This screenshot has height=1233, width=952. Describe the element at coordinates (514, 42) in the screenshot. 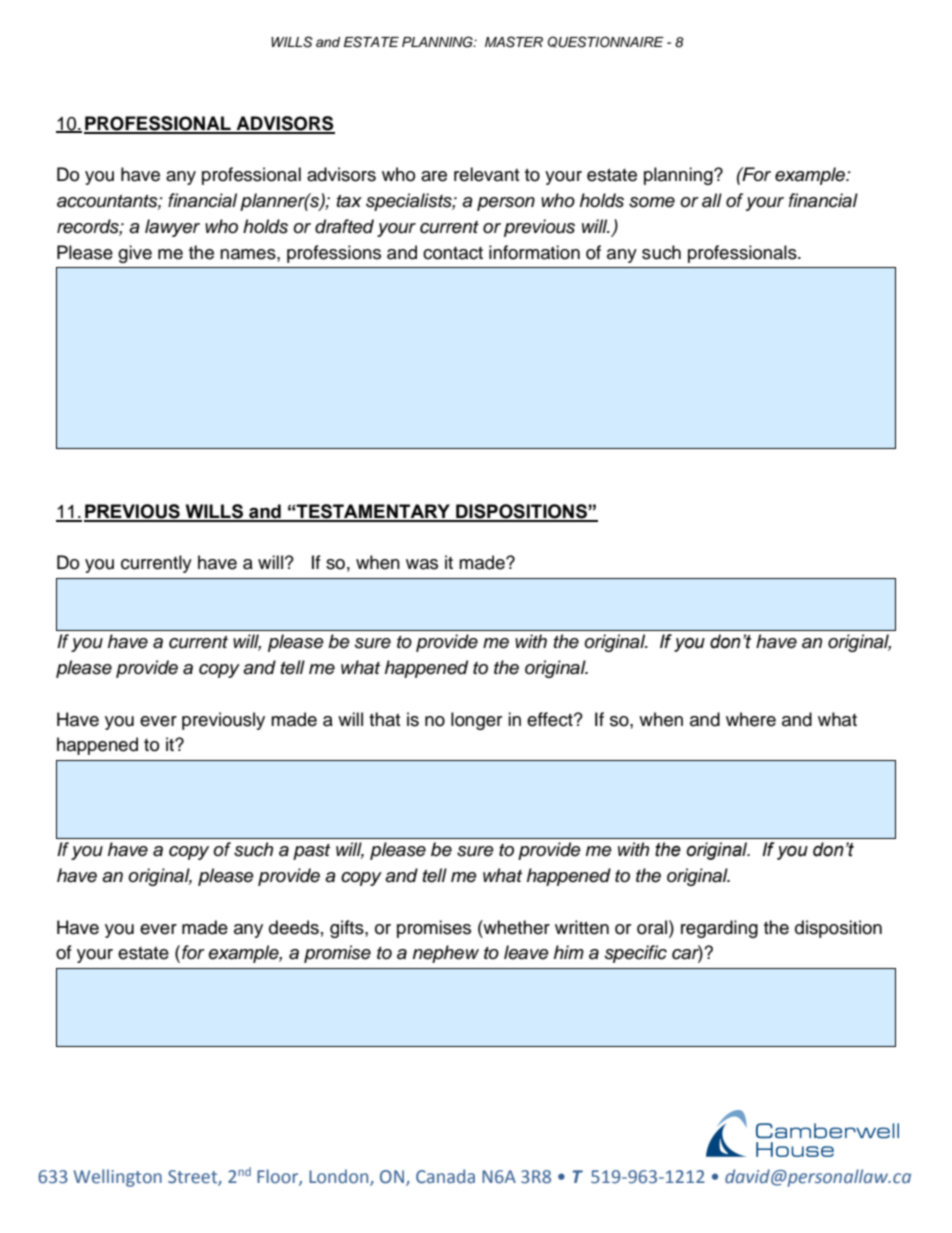

I see `MASTER` at that location.
